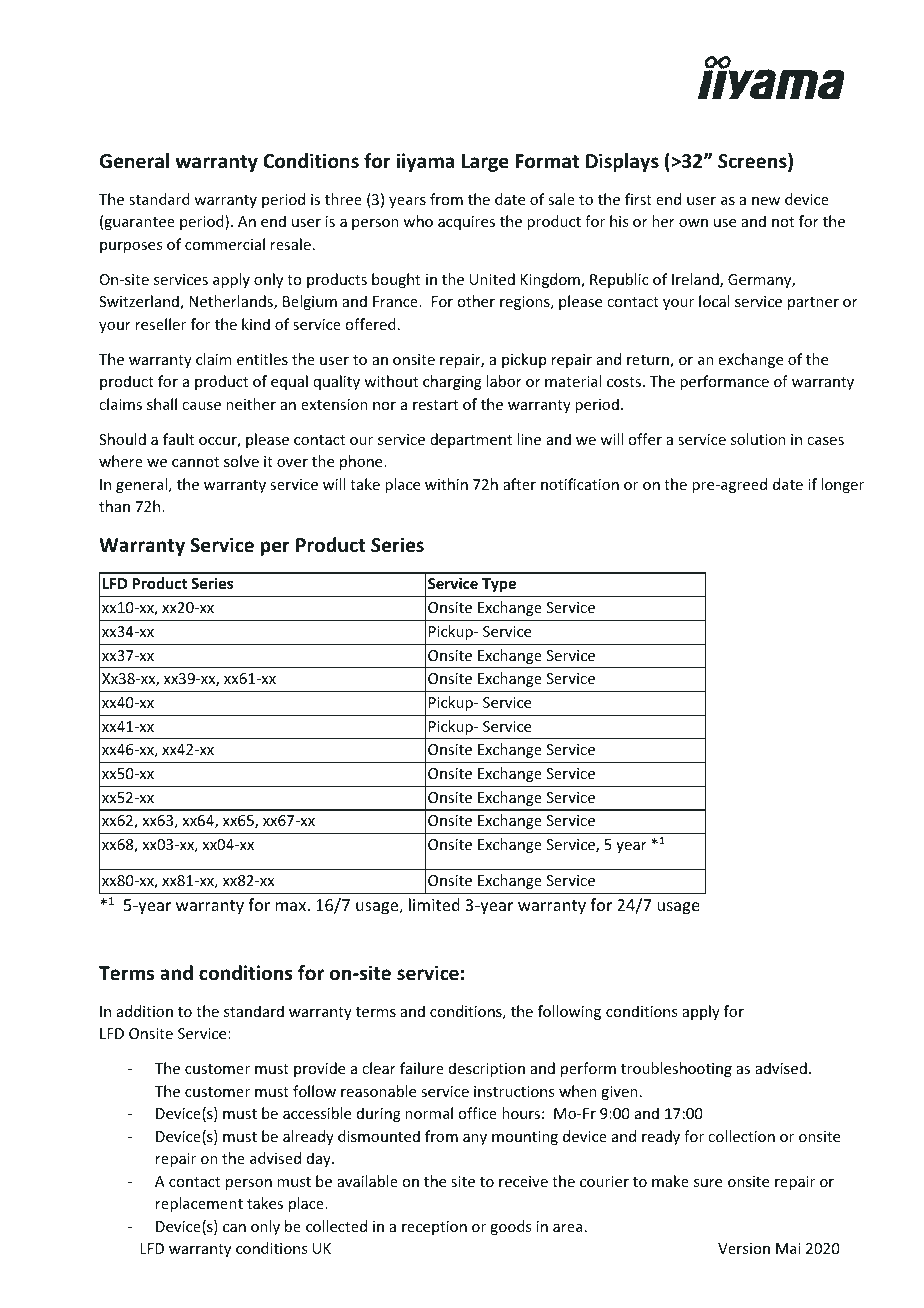 This screenshot has width=924, height=1308. I want to click on acquires, so click(466, 223).
